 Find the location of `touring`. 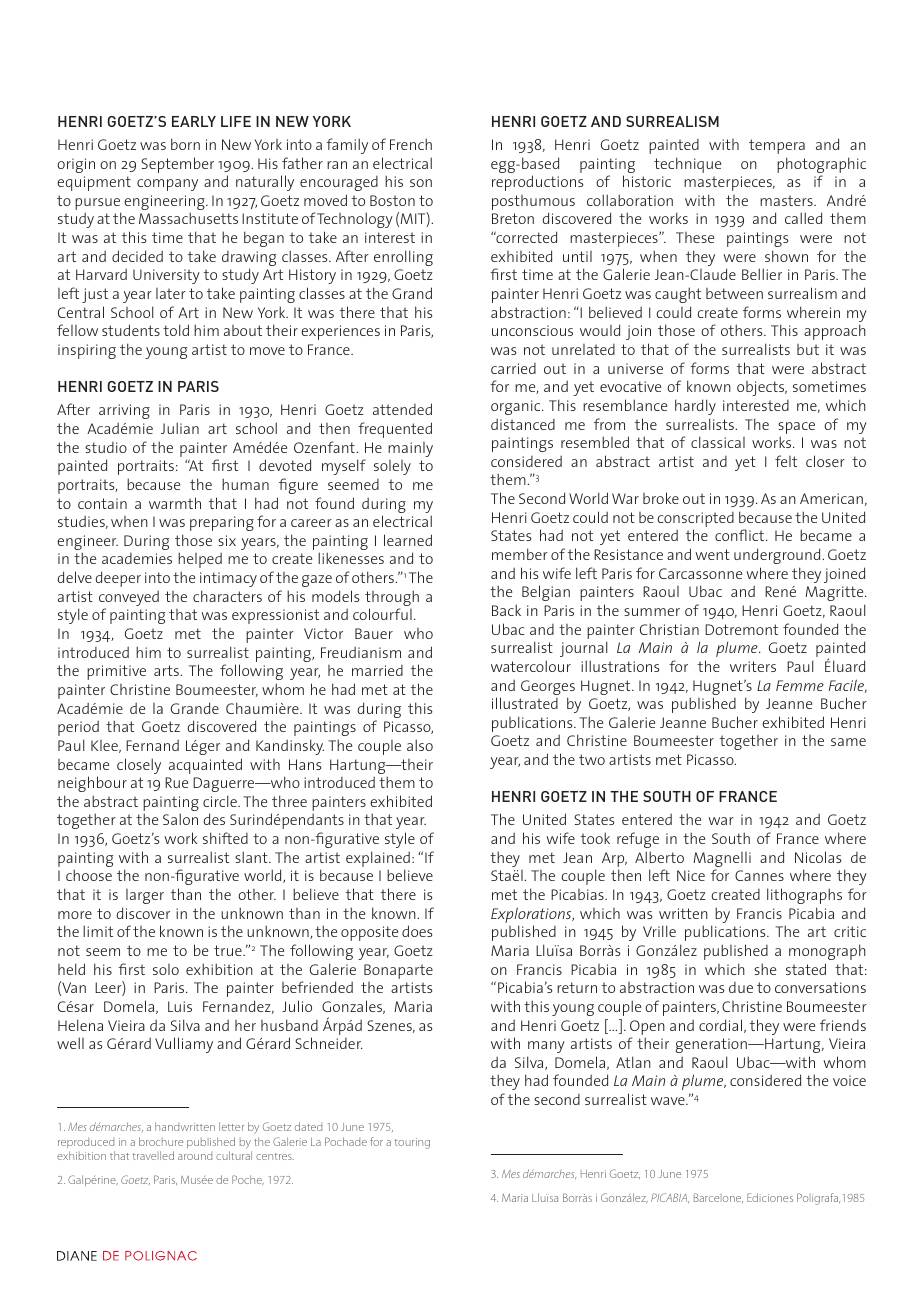

touring is located at coordinates (412, 1143).
